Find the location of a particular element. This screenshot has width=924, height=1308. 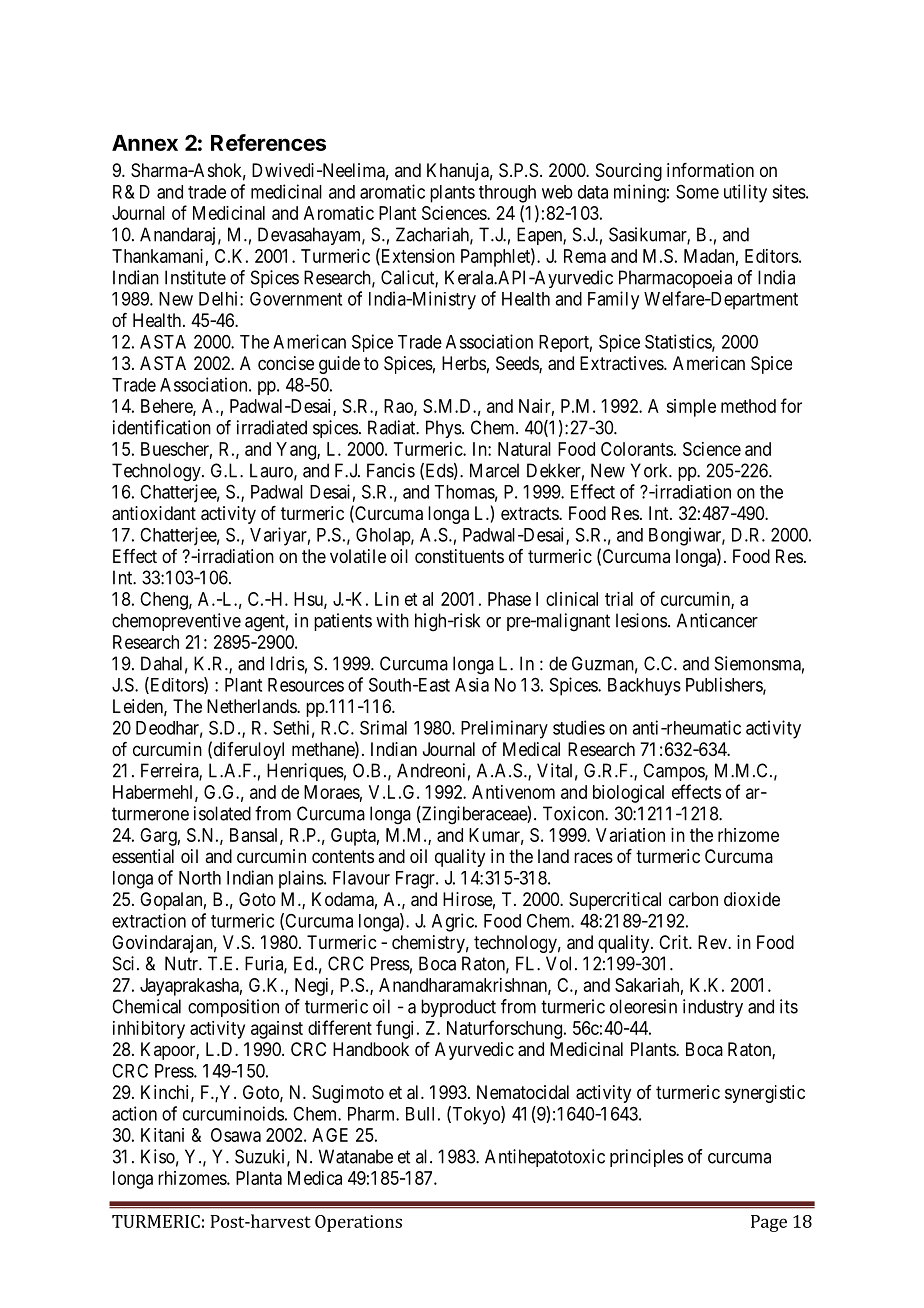

Operations is located at coordinates (358, 1223).
